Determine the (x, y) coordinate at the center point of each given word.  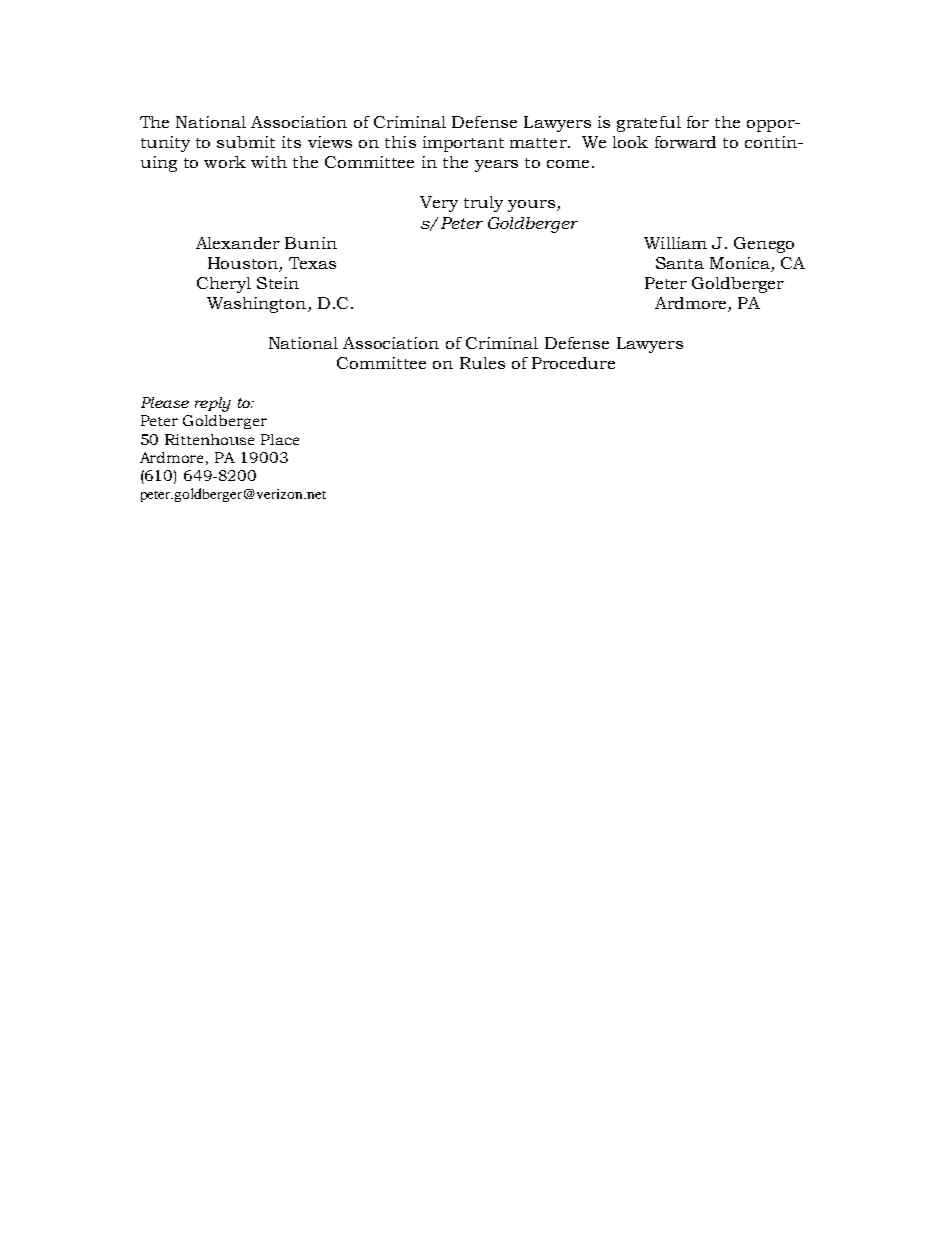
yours (531, 206)
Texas (312, 263)
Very (439, 204)
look (630, 142)
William (675, 243)
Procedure (573, 363)
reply (213, 404)
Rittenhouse (209, 439)
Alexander (238, 243)
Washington (258, 305)
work (225, 162)
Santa (680, 263)
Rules (482, 363)
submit (246, 142)
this (400, 142)
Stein (278, 283)
